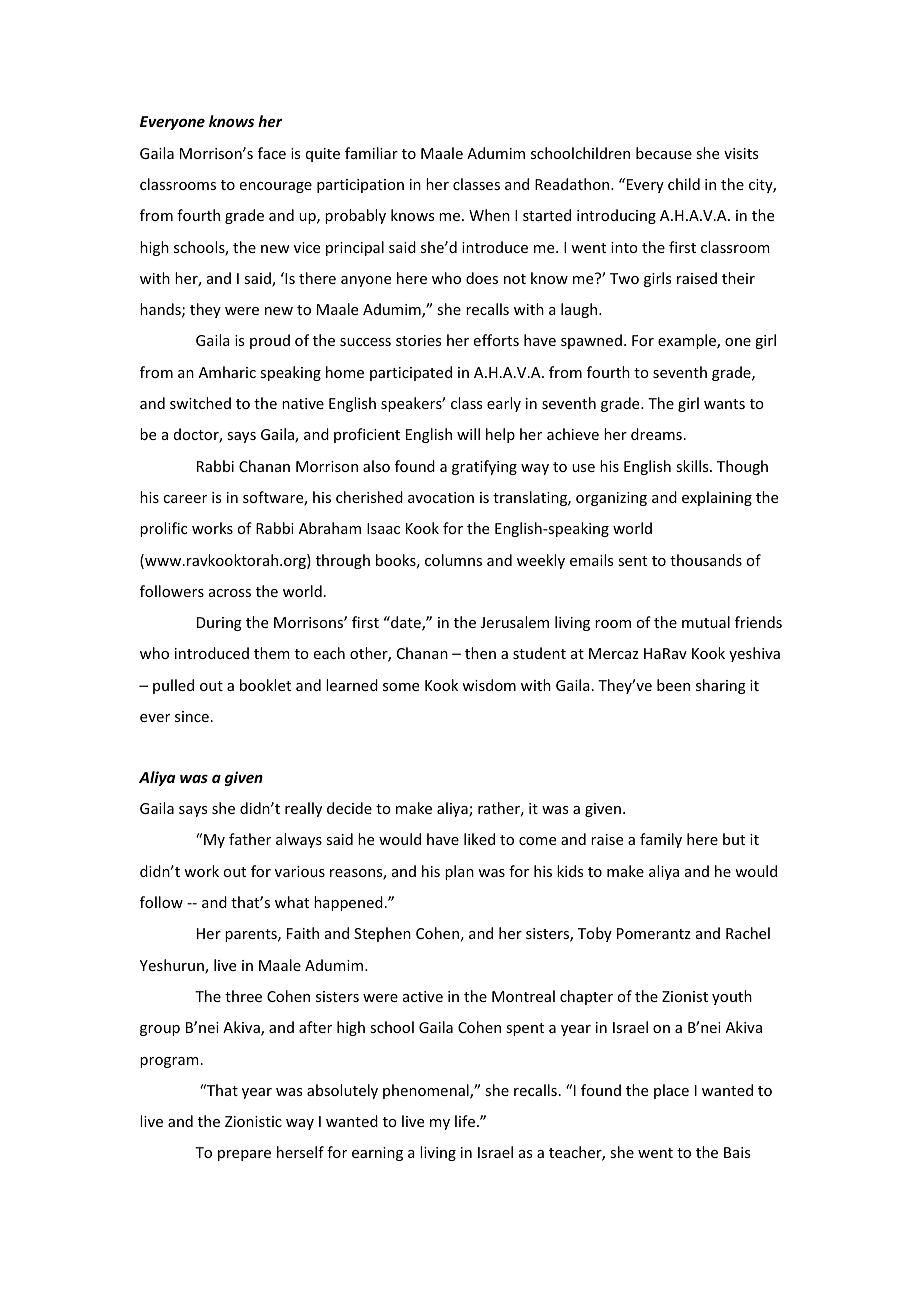 The height and width of the image is (1308, 924). What do you see at coordinates (276, 187) in the image?
I see `encourage` at bounding box center [276, 187].
